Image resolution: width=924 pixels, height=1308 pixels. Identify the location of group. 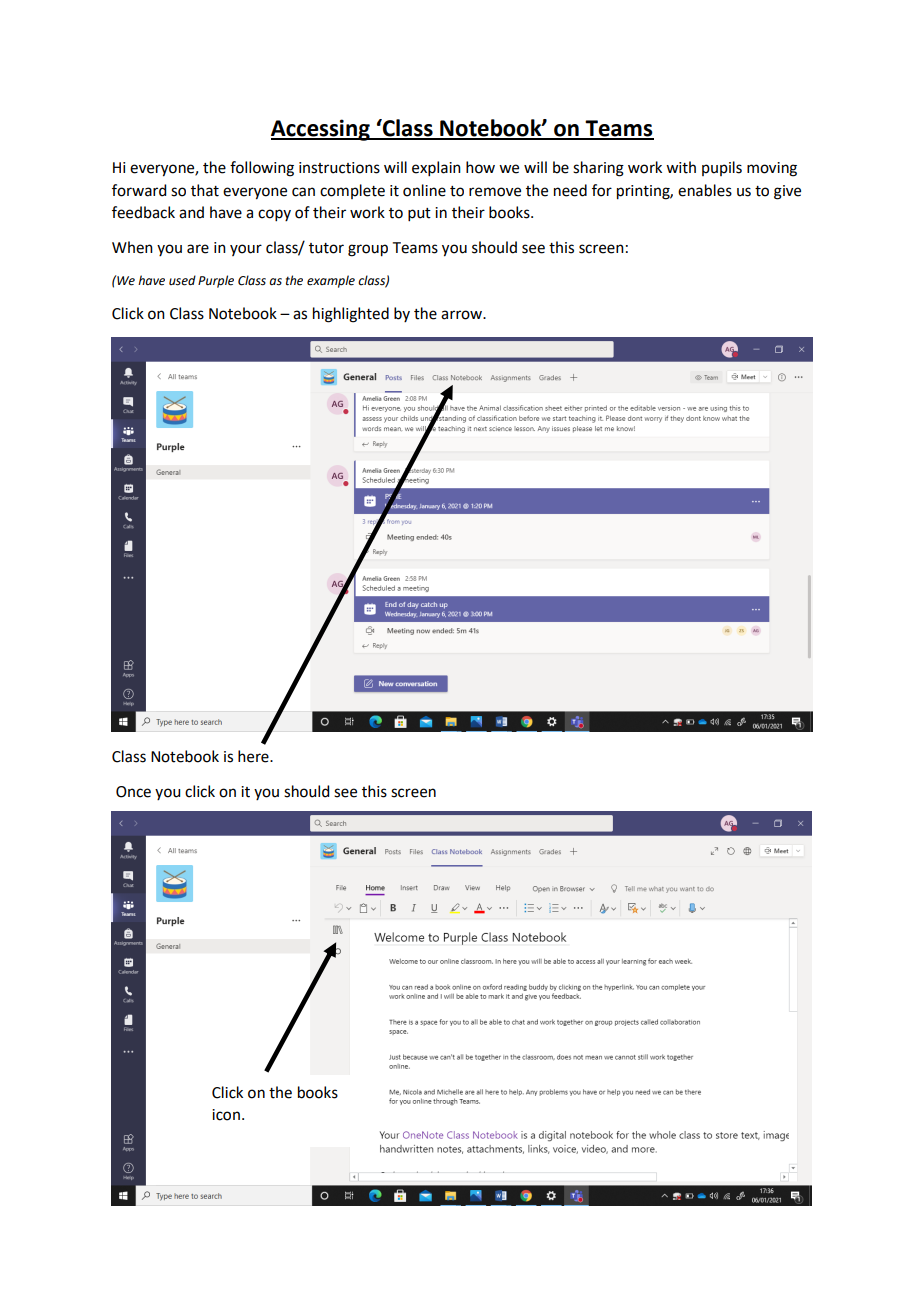
(368, 250).
